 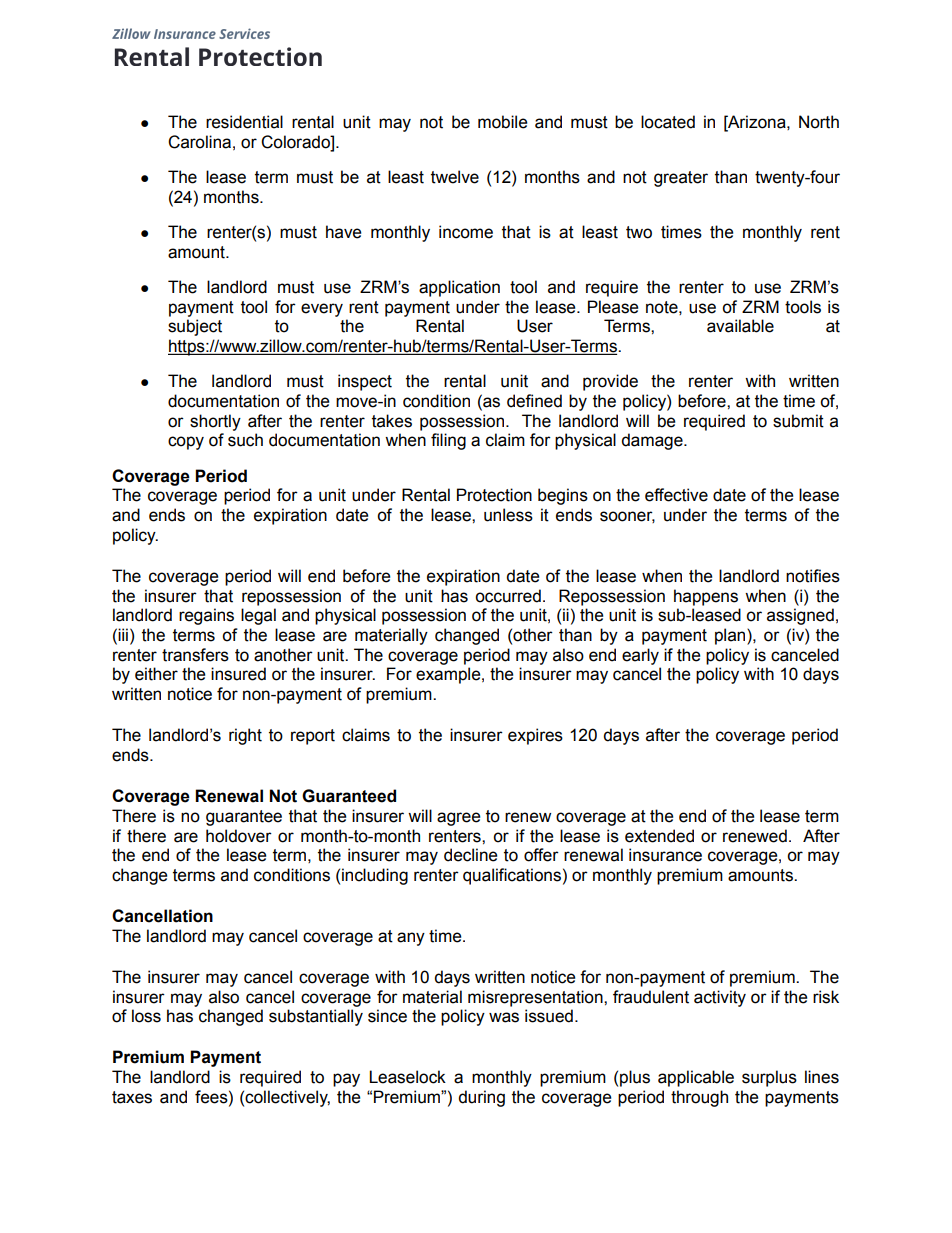 What do you see at coordinates (448, 441) in the screenshot?
I see `filing` at bounding box center [448, 441].
